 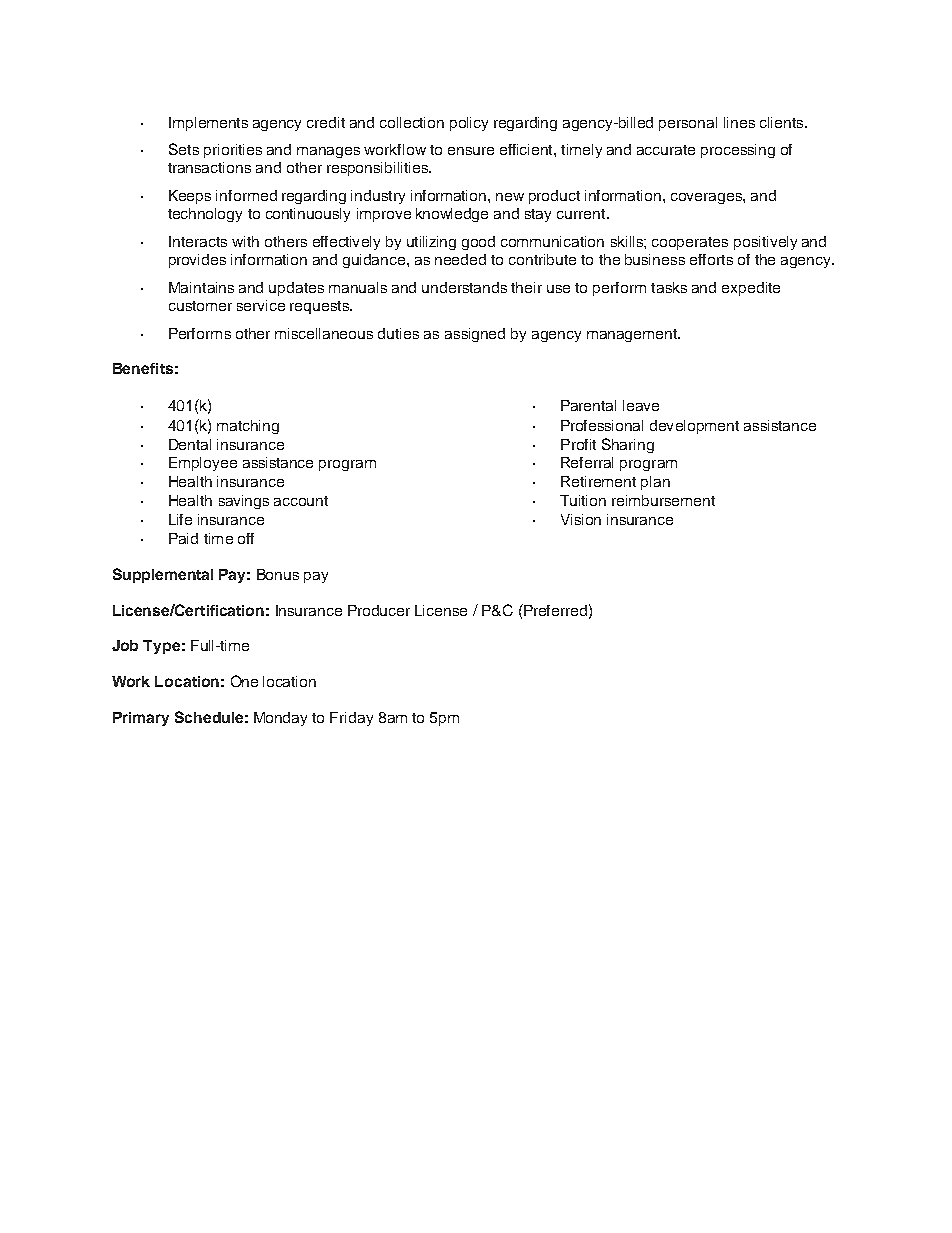 I want to click on customer, so click(x=200, y=306).
